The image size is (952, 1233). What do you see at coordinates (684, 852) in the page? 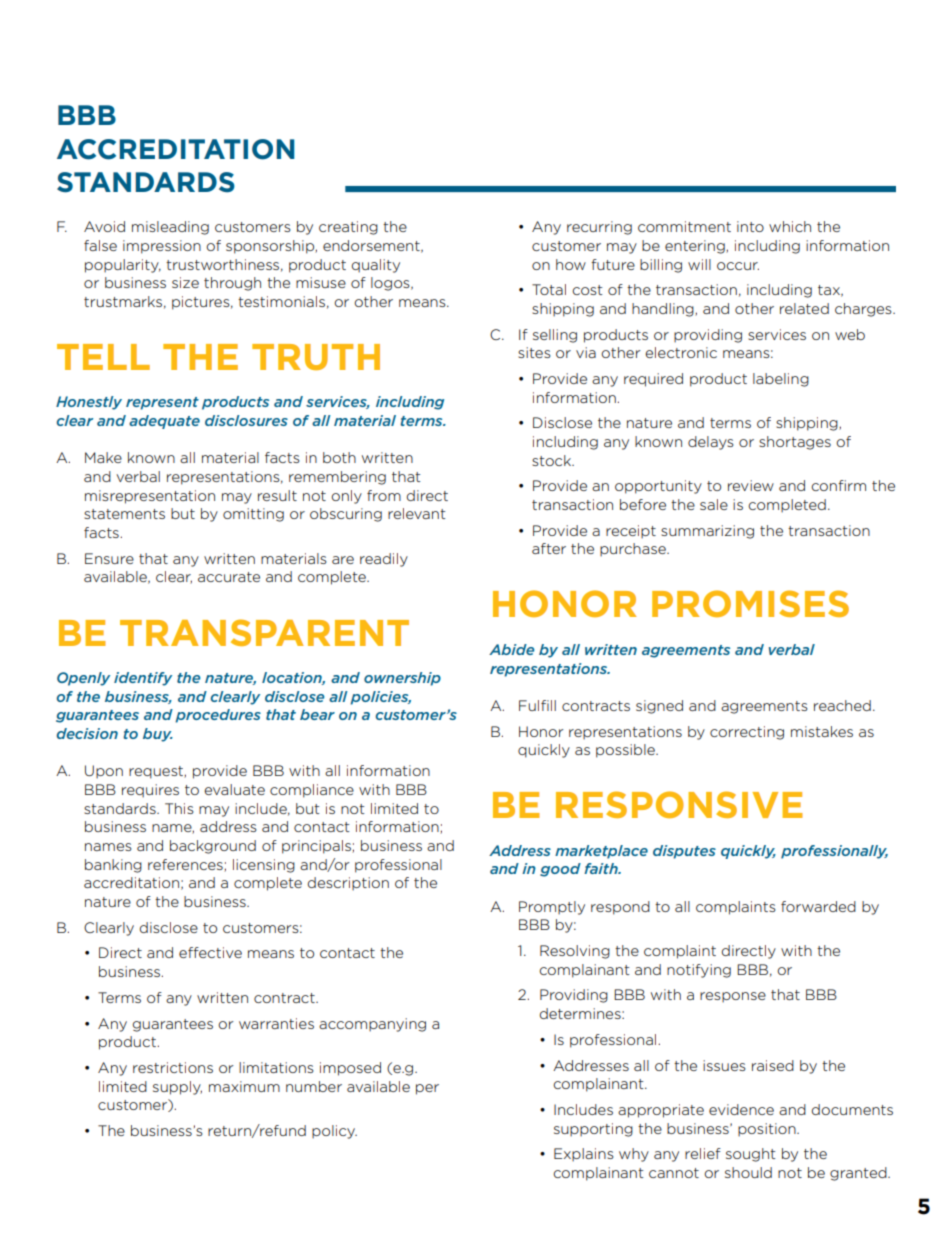
I see `disputes` at bounding box center [684, 852].
